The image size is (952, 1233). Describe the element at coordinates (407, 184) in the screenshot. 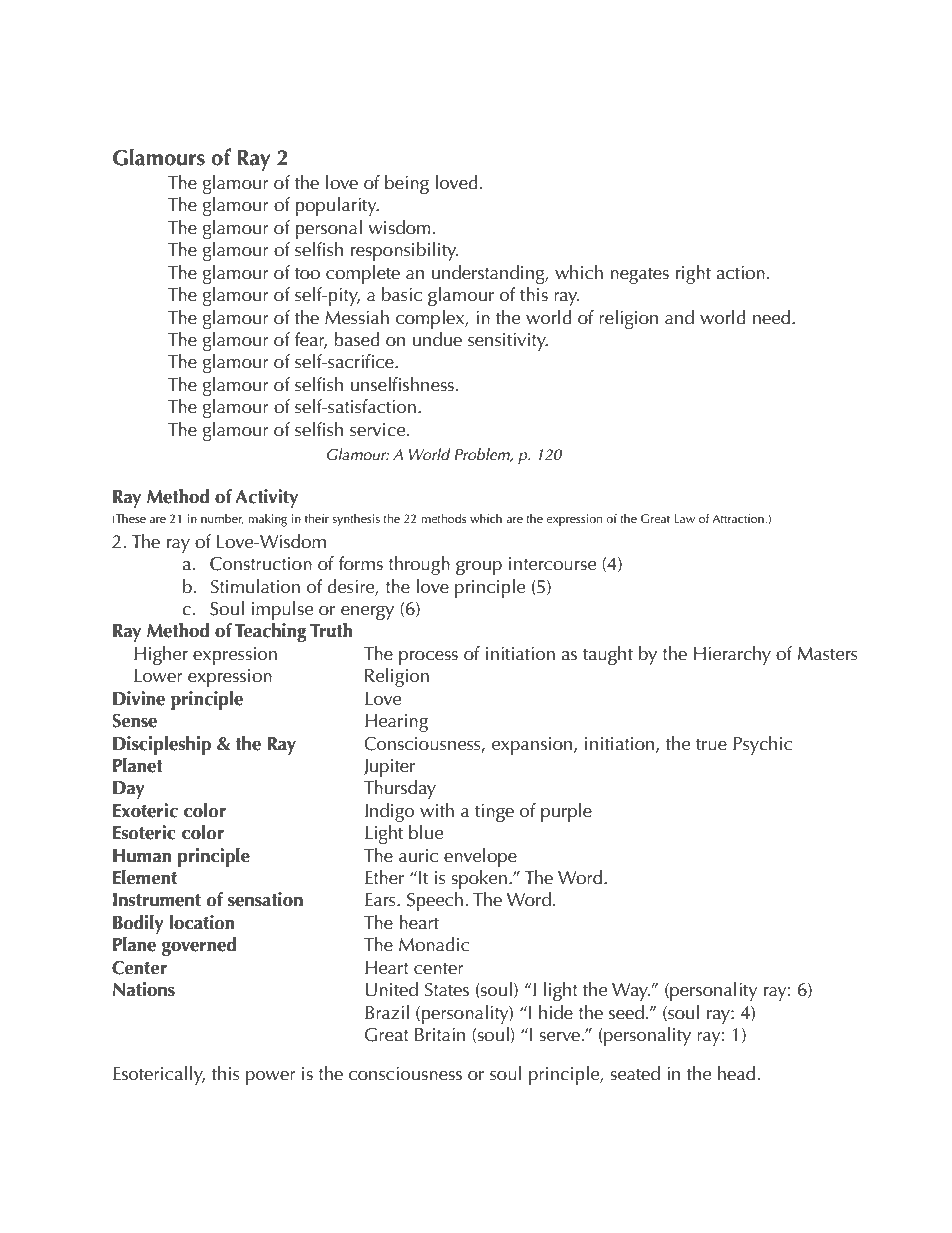

I see `being` at that location.
